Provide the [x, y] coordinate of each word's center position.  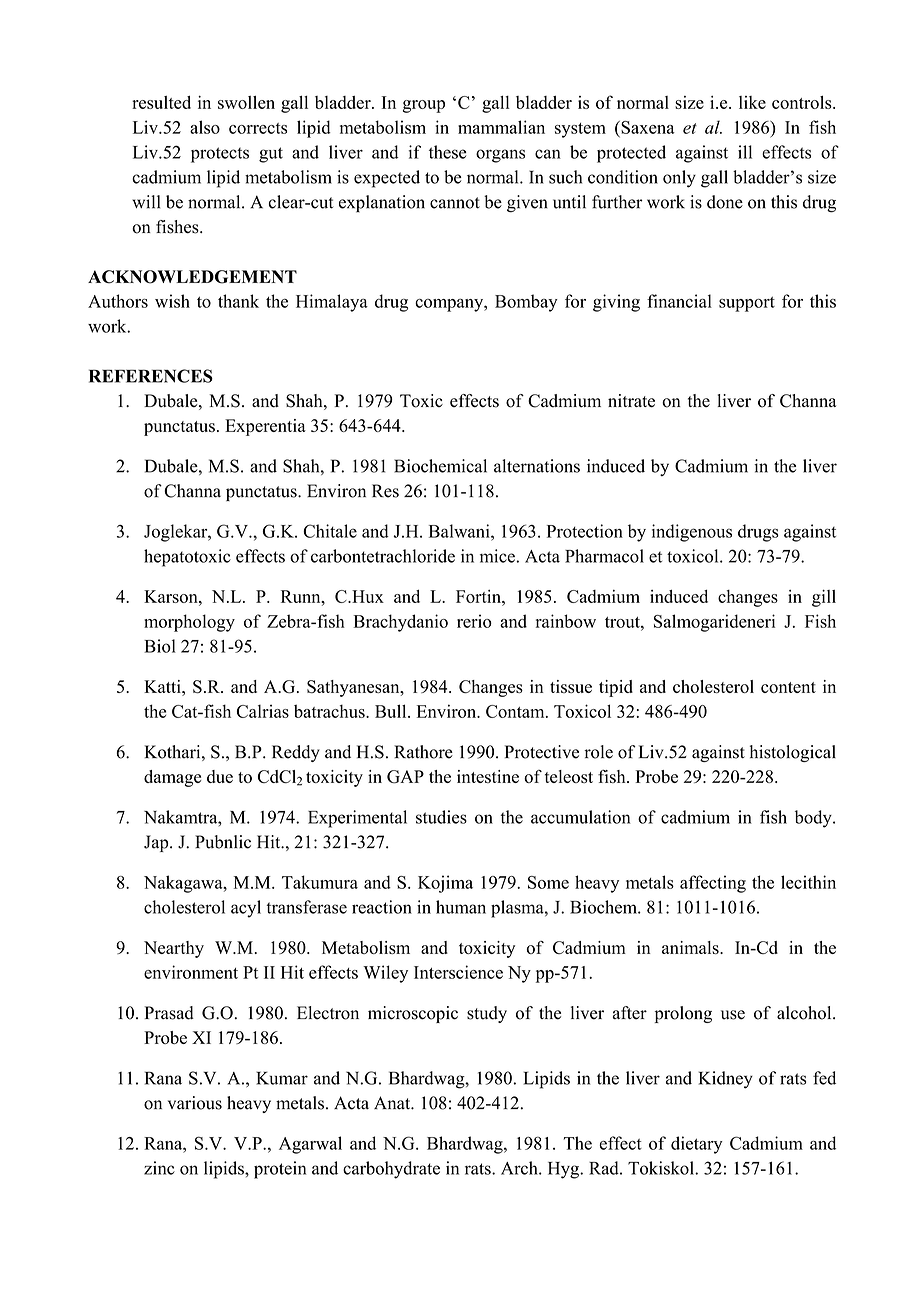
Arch [520, 1168]
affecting [713, 884]
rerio [474, 621]
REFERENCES [151, 376]
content [788, 687]
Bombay [526, 303]
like [752, 102]
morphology [189, 623]
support [747, 304]
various [195, 1103]
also [205, 127]
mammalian [501, 127]
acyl [246, 909]
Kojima [445, 884]
